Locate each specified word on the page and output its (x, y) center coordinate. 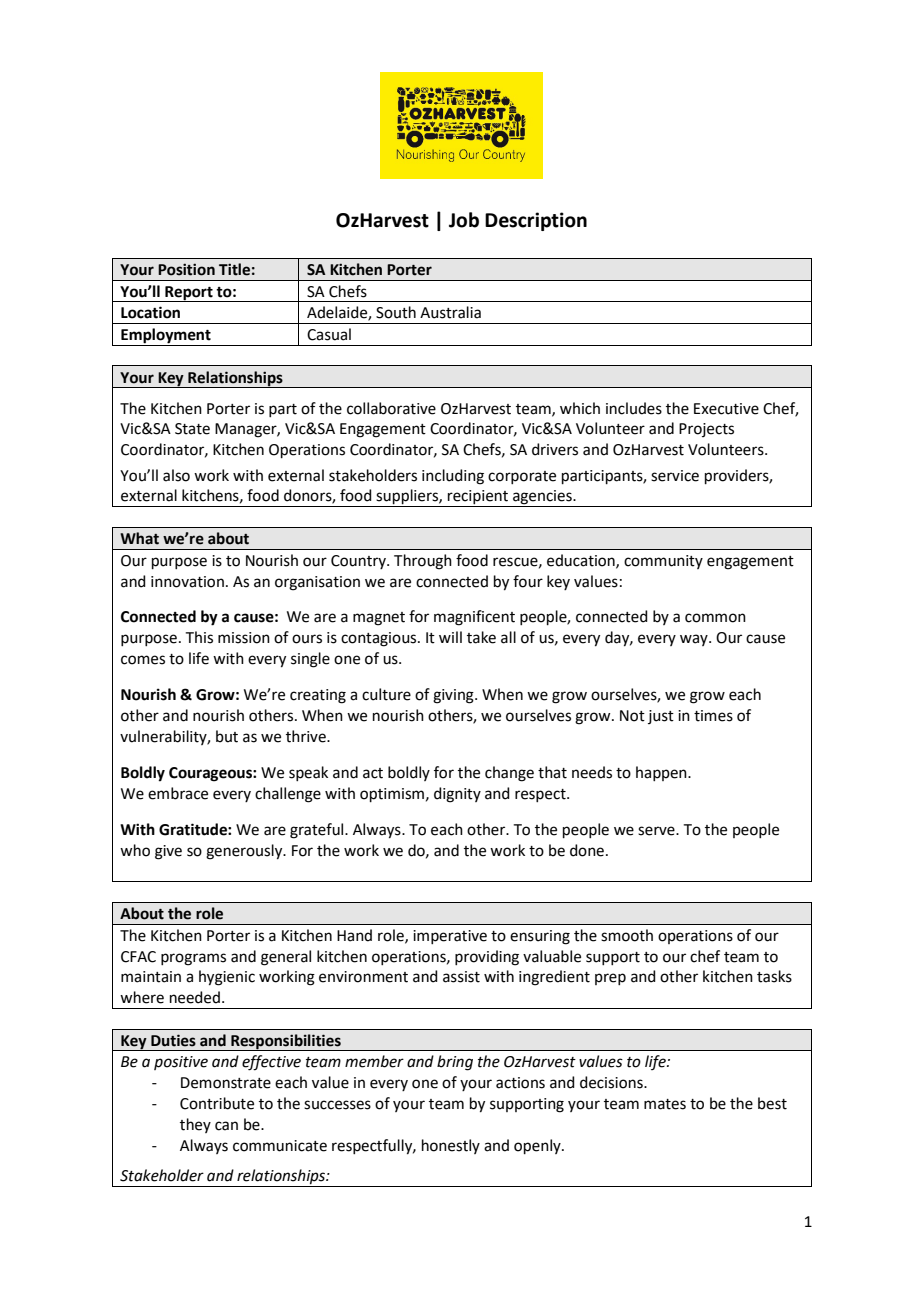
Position (186, 269)
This (199, 637)
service (675, 476)
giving (454, 696)
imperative (450, 937)
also (176, 475)
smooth (627, 935)
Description (536, 221)
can (226, 1126)
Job (464, 220)
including (453, 477)
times (713, 716)
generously (245, 852)
